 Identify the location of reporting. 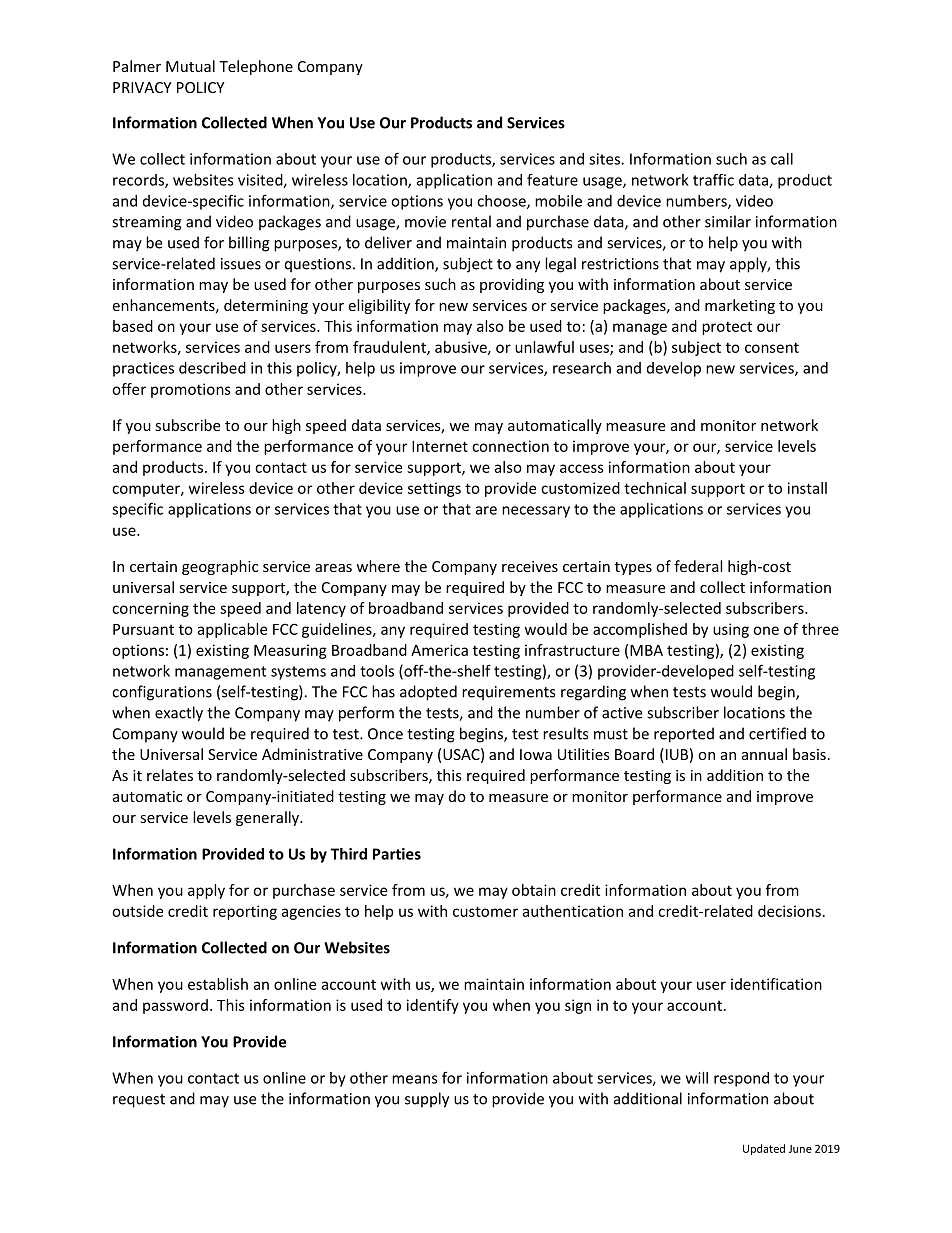
(245, 912).
